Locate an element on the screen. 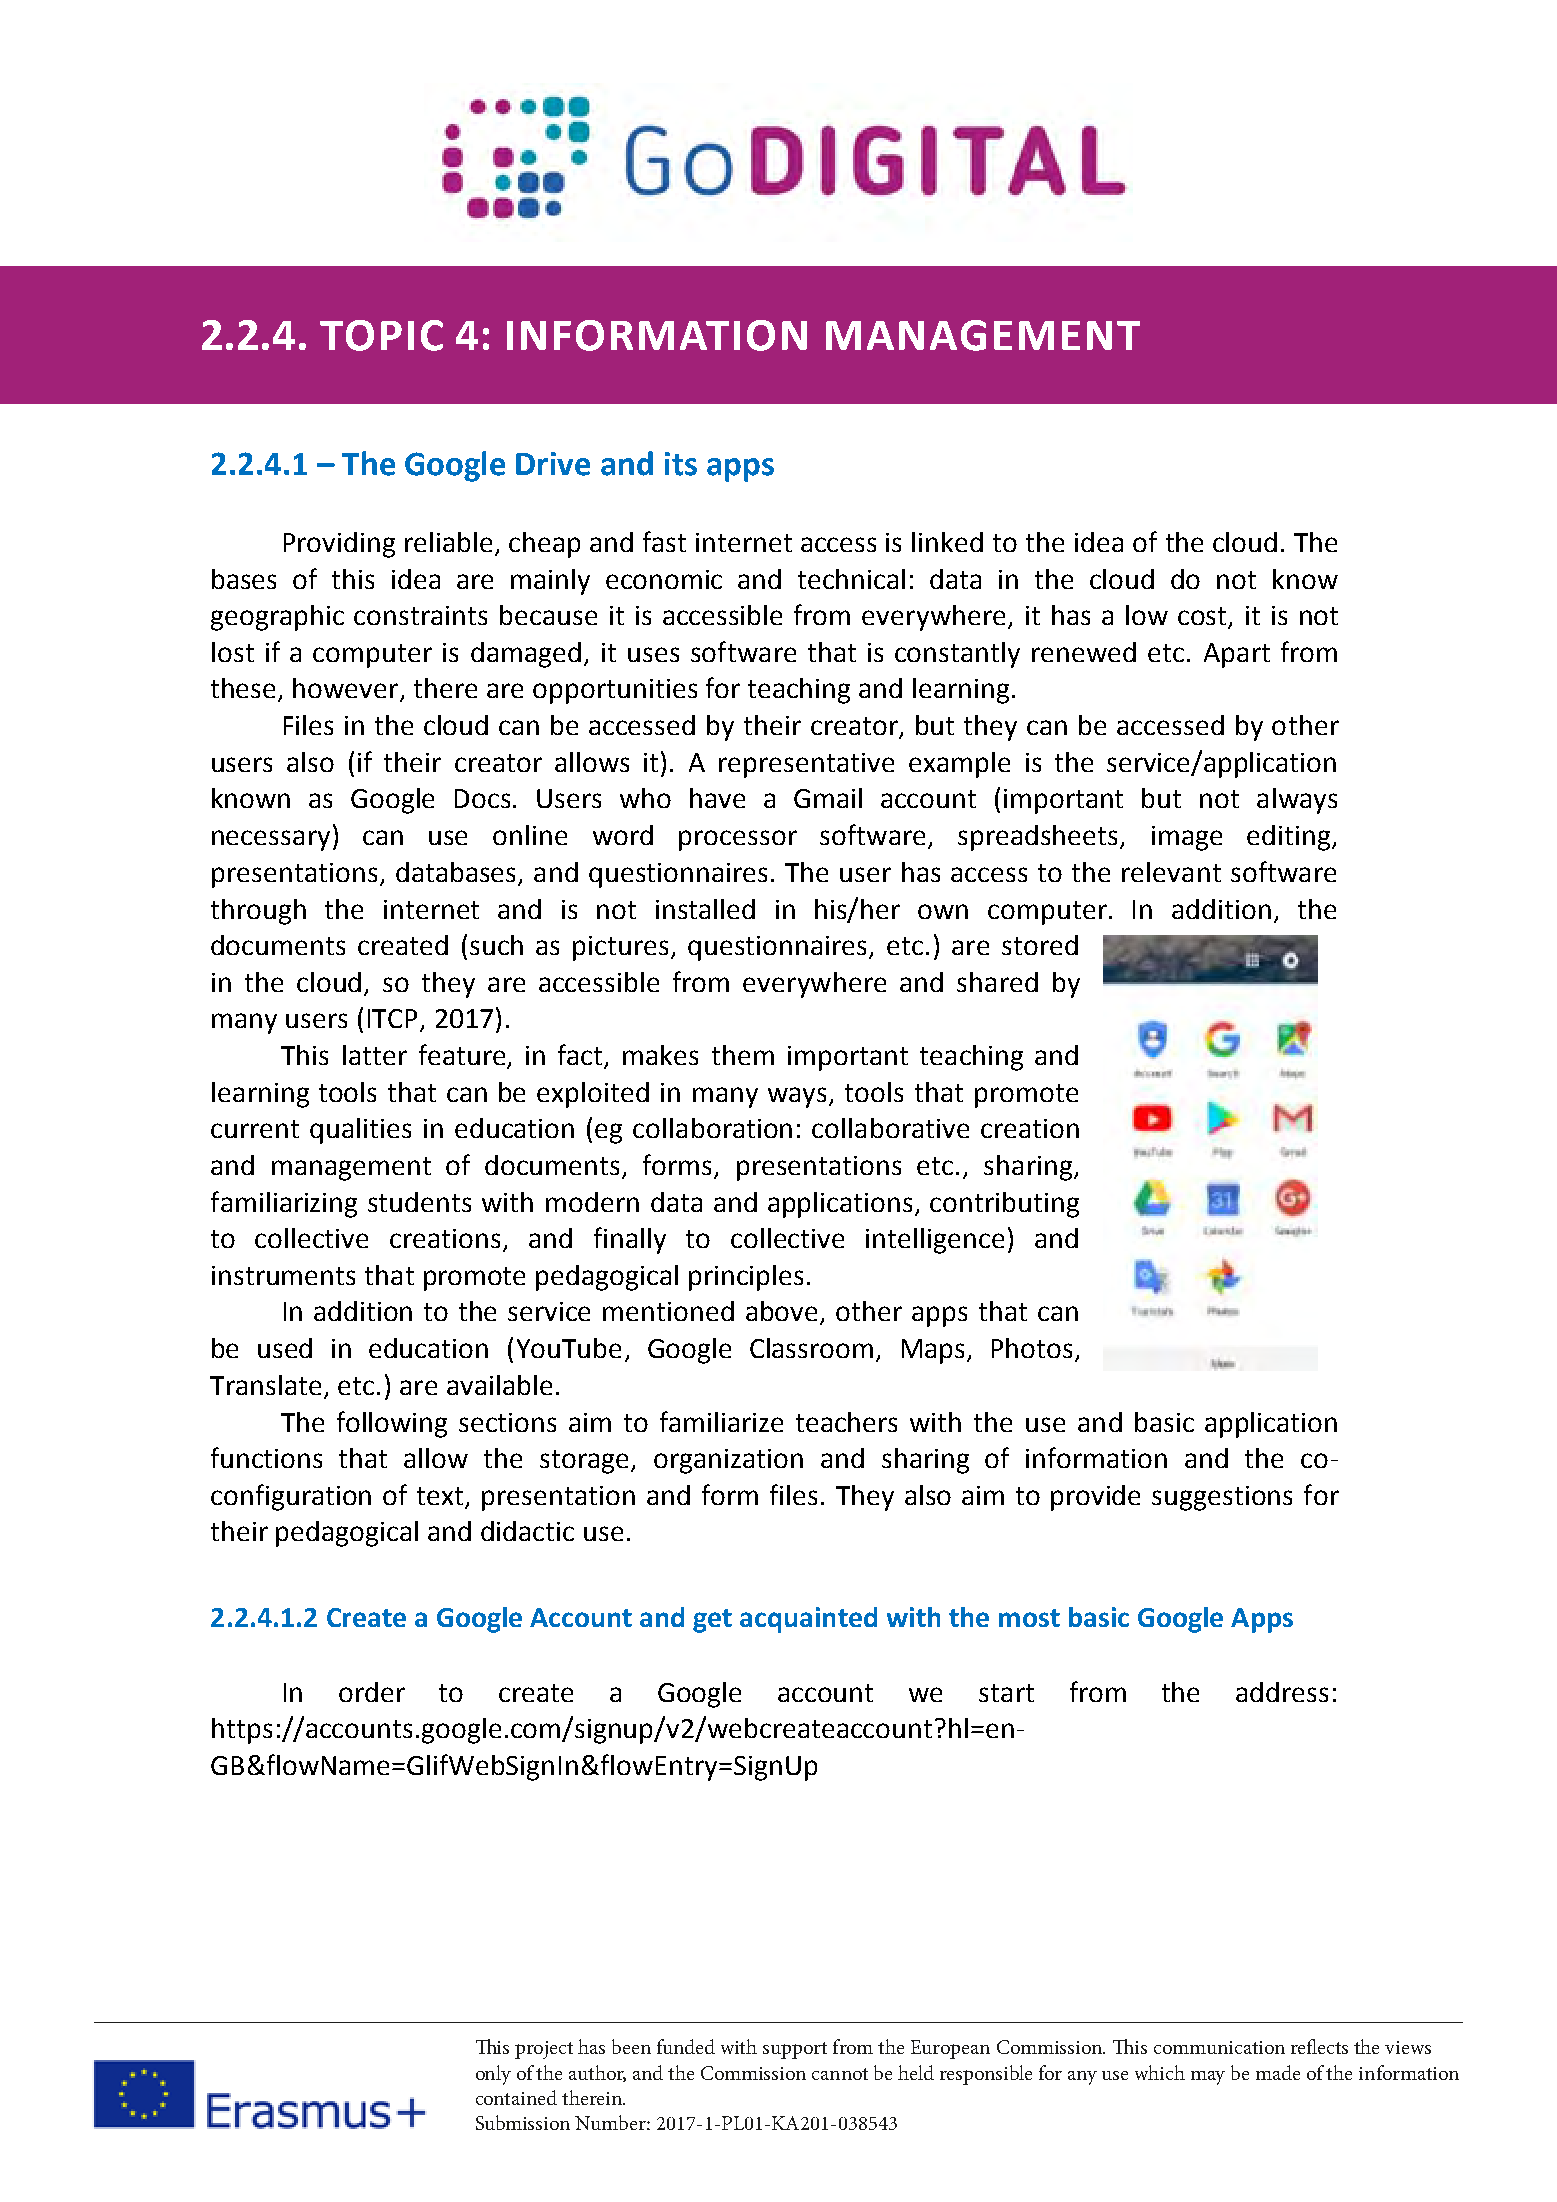 The image size is (1557, 2202). Providing is located at coordinates (339, 545).
